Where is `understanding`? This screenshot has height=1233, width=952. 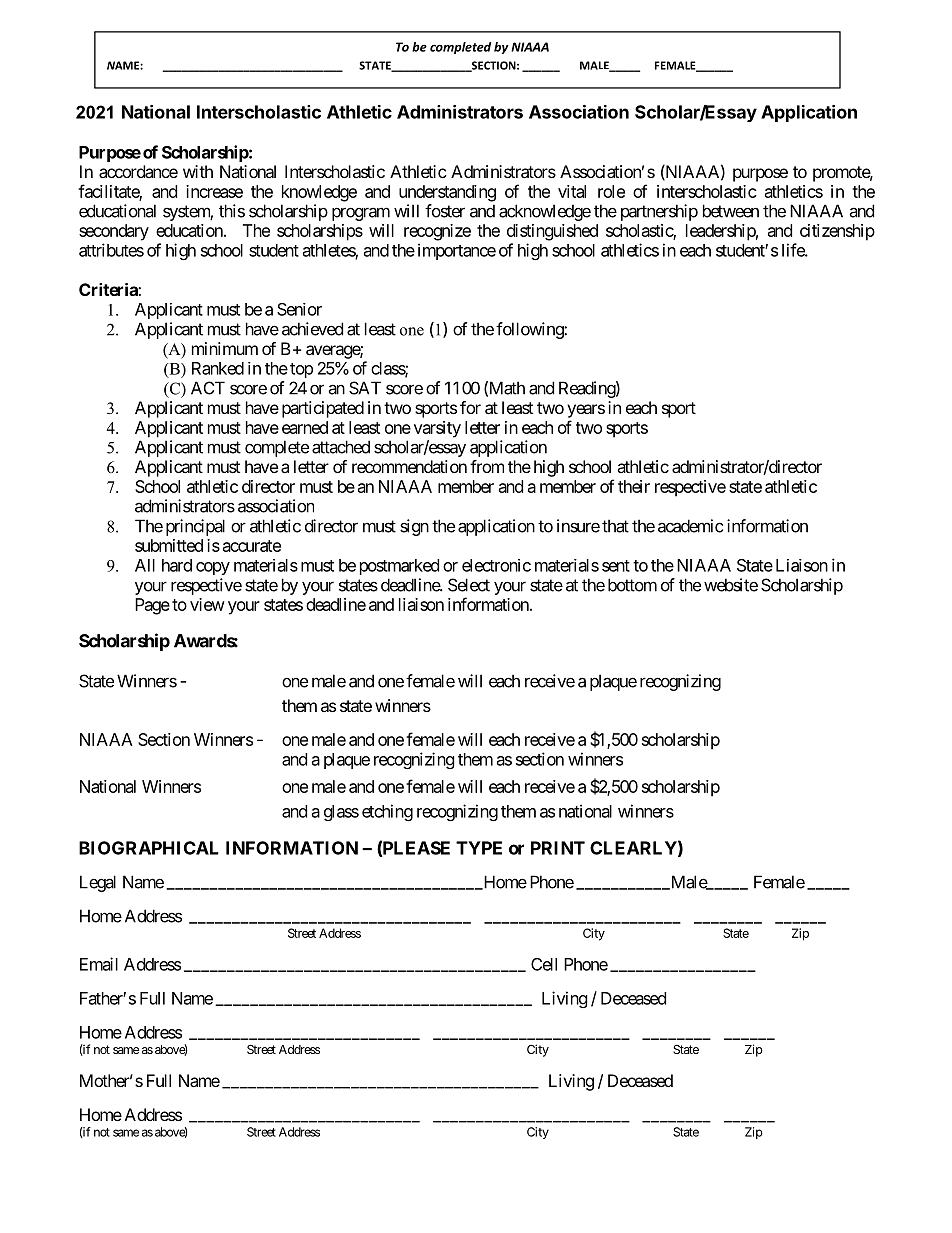 understanding is located at coordinates (447, 193).
